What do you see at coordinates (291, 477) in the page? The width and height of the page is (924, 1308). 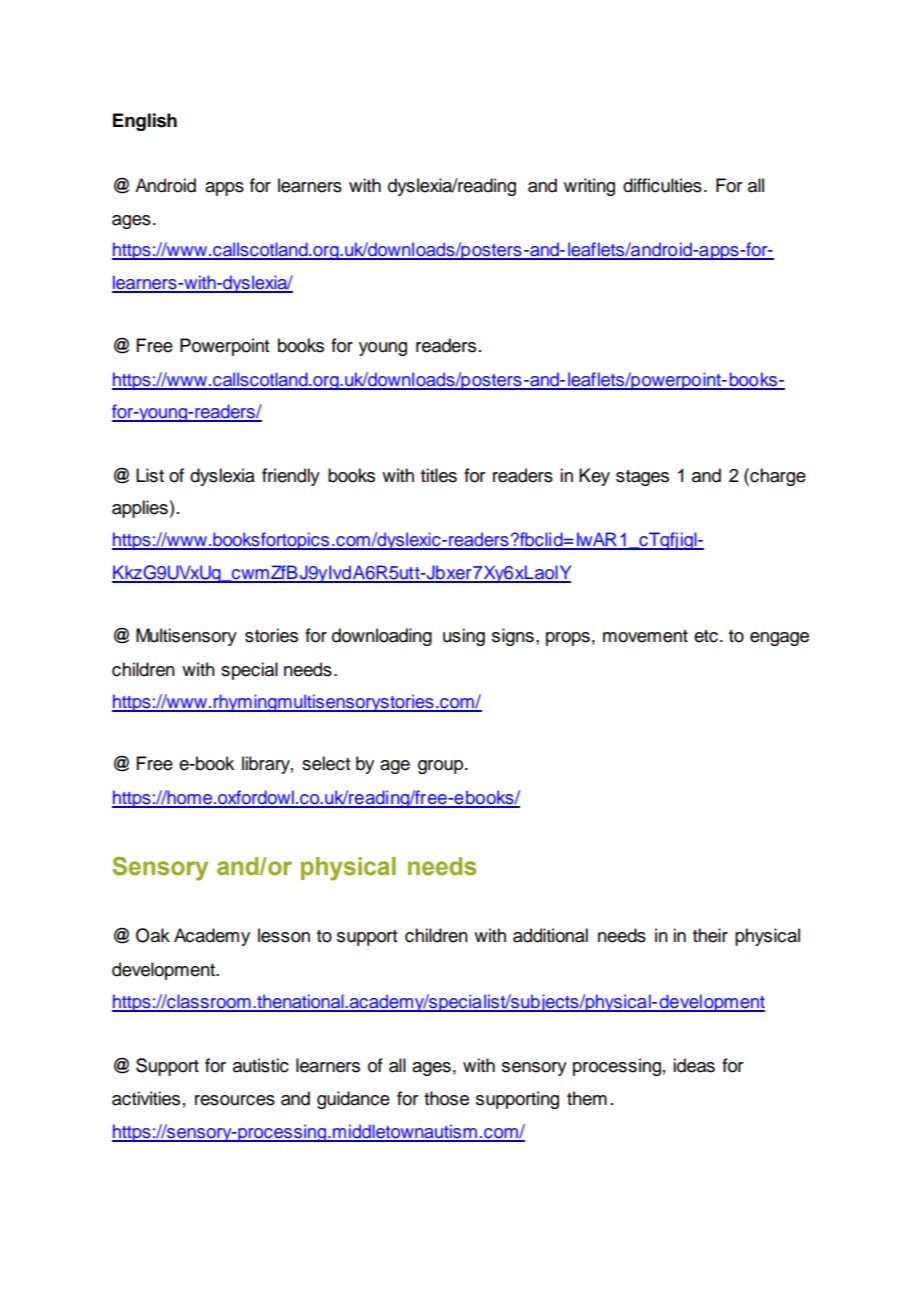 I see `friendly` at bounding box center [291, 477].
